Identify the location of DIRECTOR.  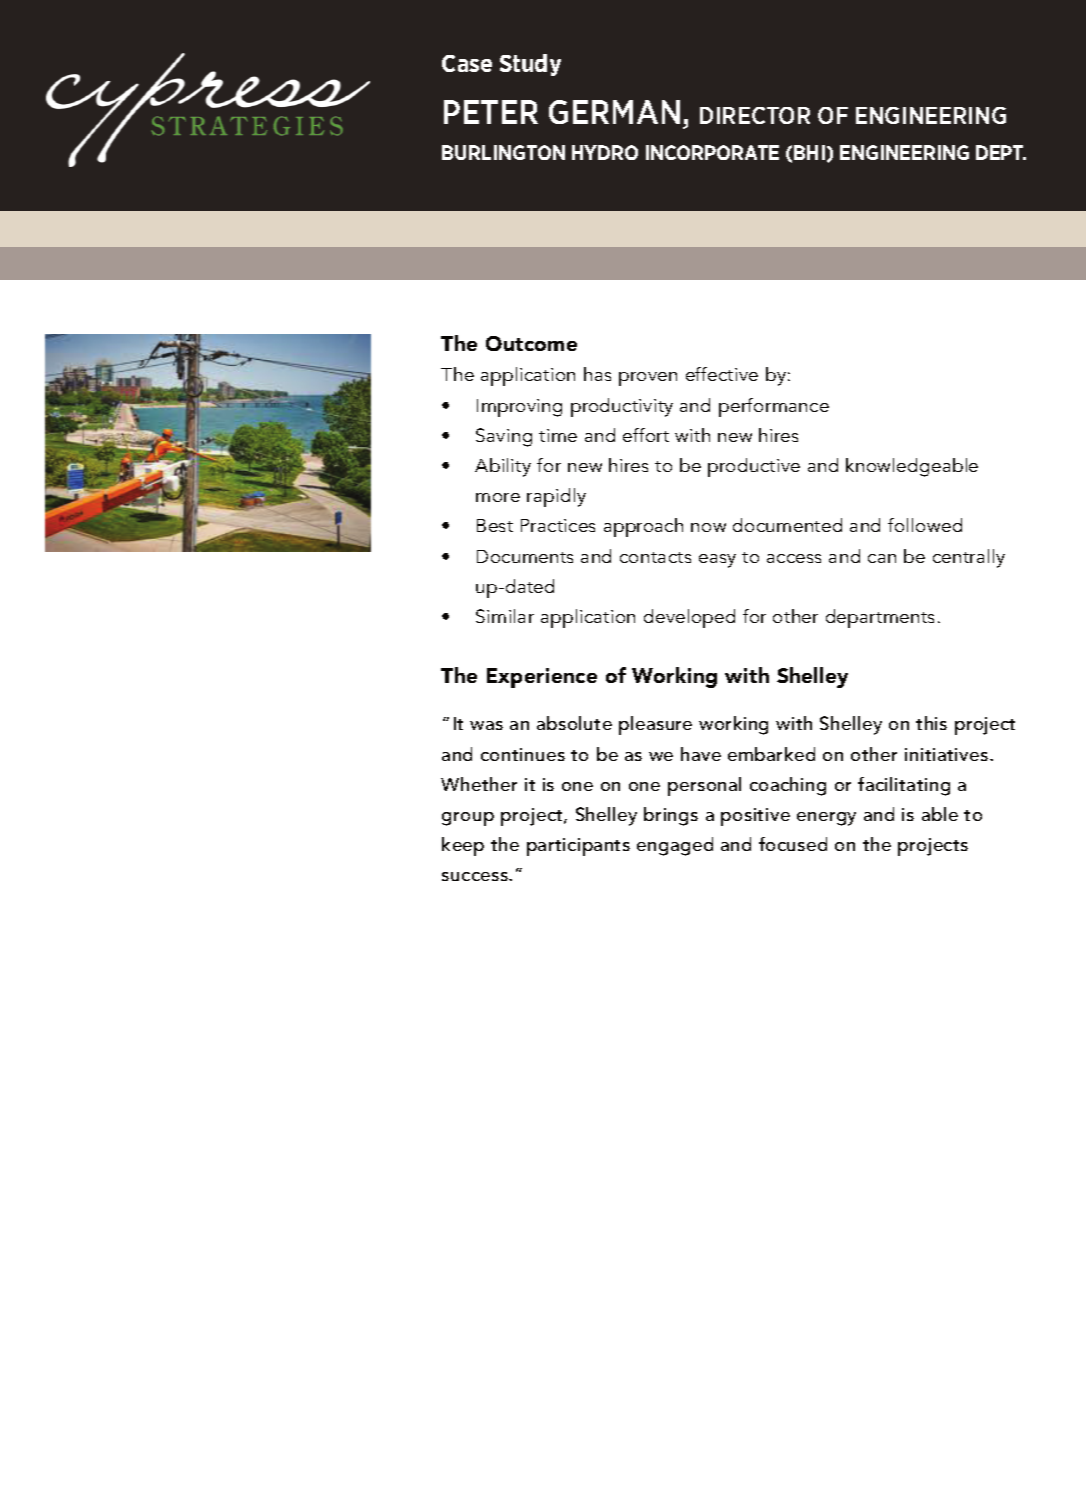
(755, 115).
